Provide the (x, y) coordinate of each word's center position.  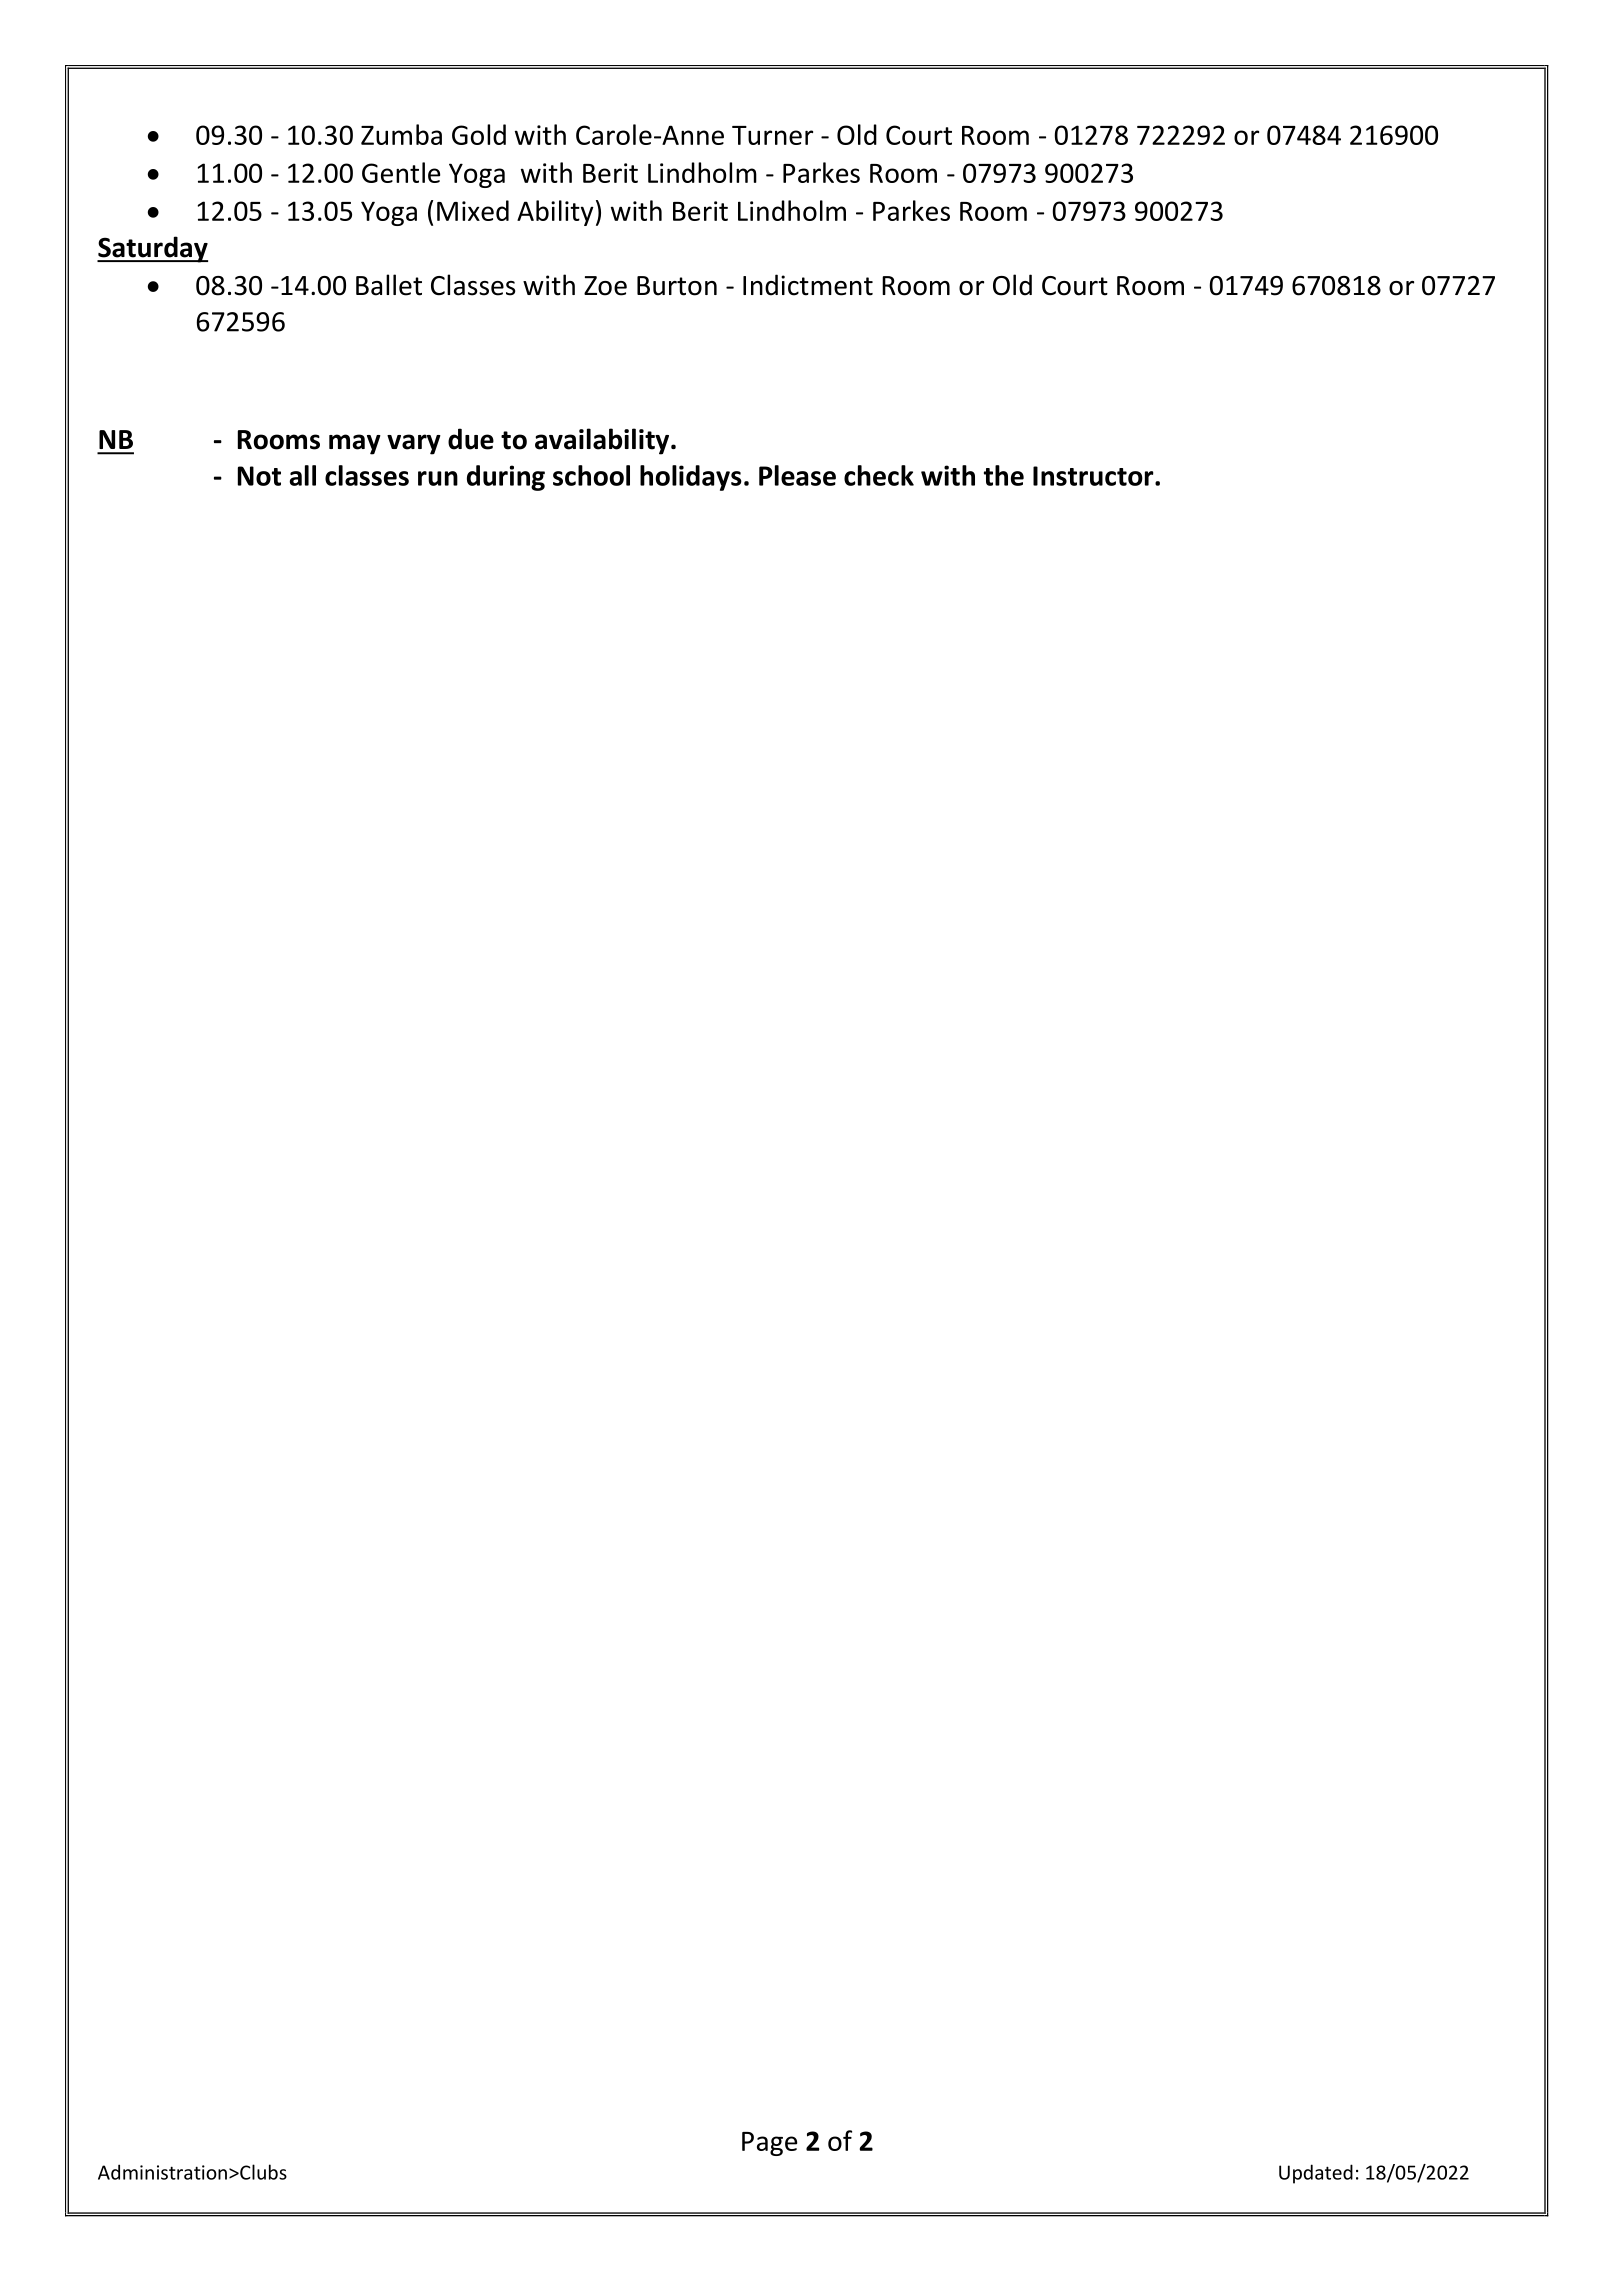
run (438, 478)
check (879, 475)
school (591, 475)
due (471, 439)
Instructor (1094, 476)
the (1004, 475)
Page (769, 2144)
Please (797, 475)
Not (259, 476)
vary (414, 444)
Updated (1316, 2174)
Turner (772, 135)
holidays (691, 478)
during (506, 478)
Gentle (401, 172)
